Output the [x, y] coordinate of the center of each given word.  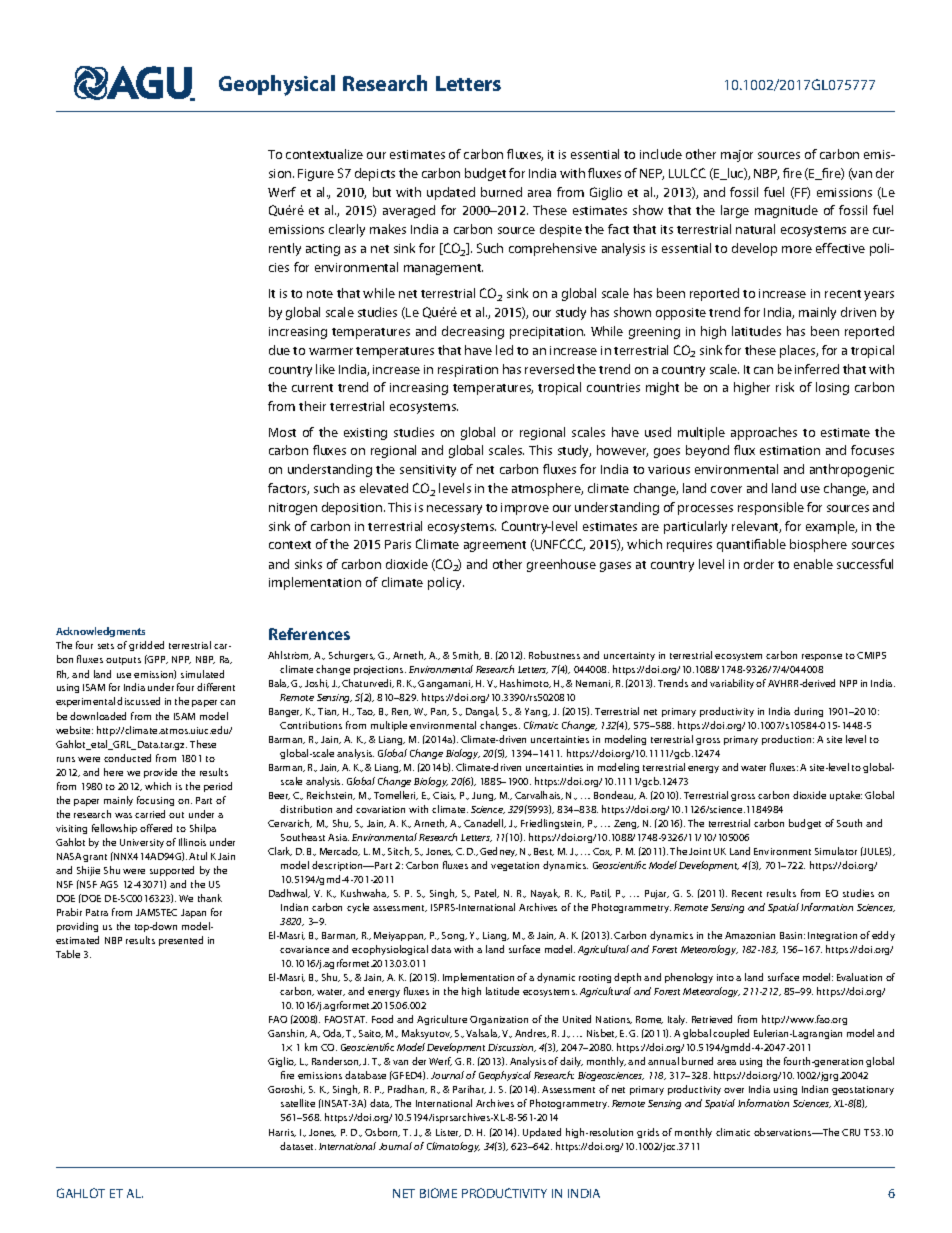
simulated [202, 674]
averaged [409, 211]
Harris [282, 1133]
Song [454, 936]
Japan [193, 913]
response [822, 657]
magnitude [786, 211]
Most [282, 432]
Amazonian [750, 935]
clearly [347, 230]
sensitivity [428, 471]
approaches [764, 433]
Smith [467, 655]
